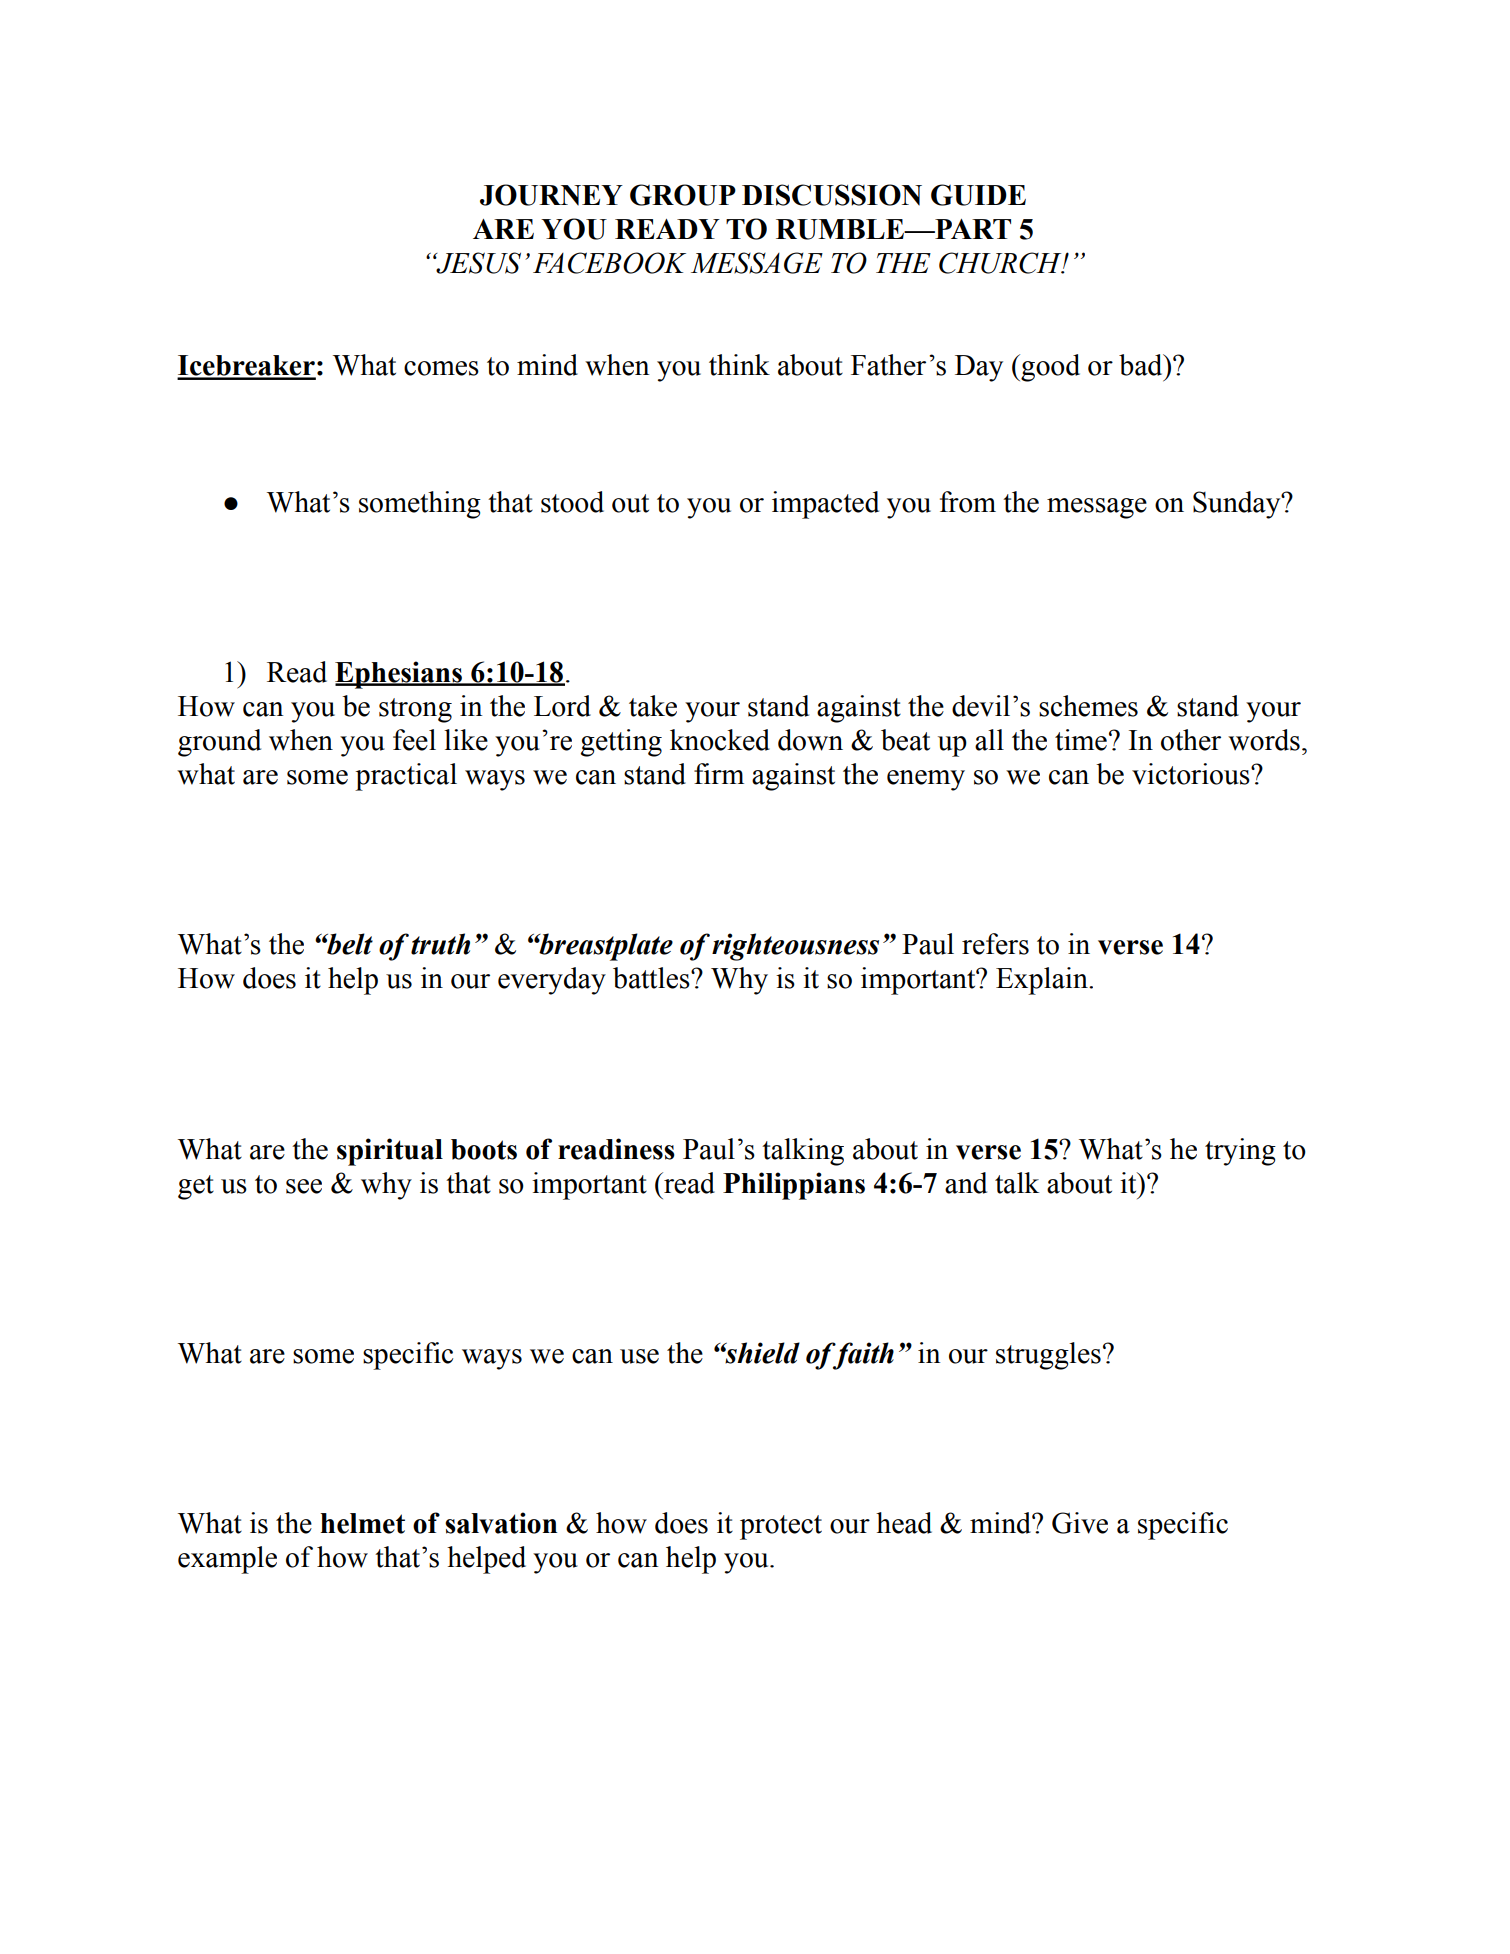 The image size is (1510, 1954). Describe the element at coordinates (1240, 1152) in the screenshot. I see `trying` at that location.
